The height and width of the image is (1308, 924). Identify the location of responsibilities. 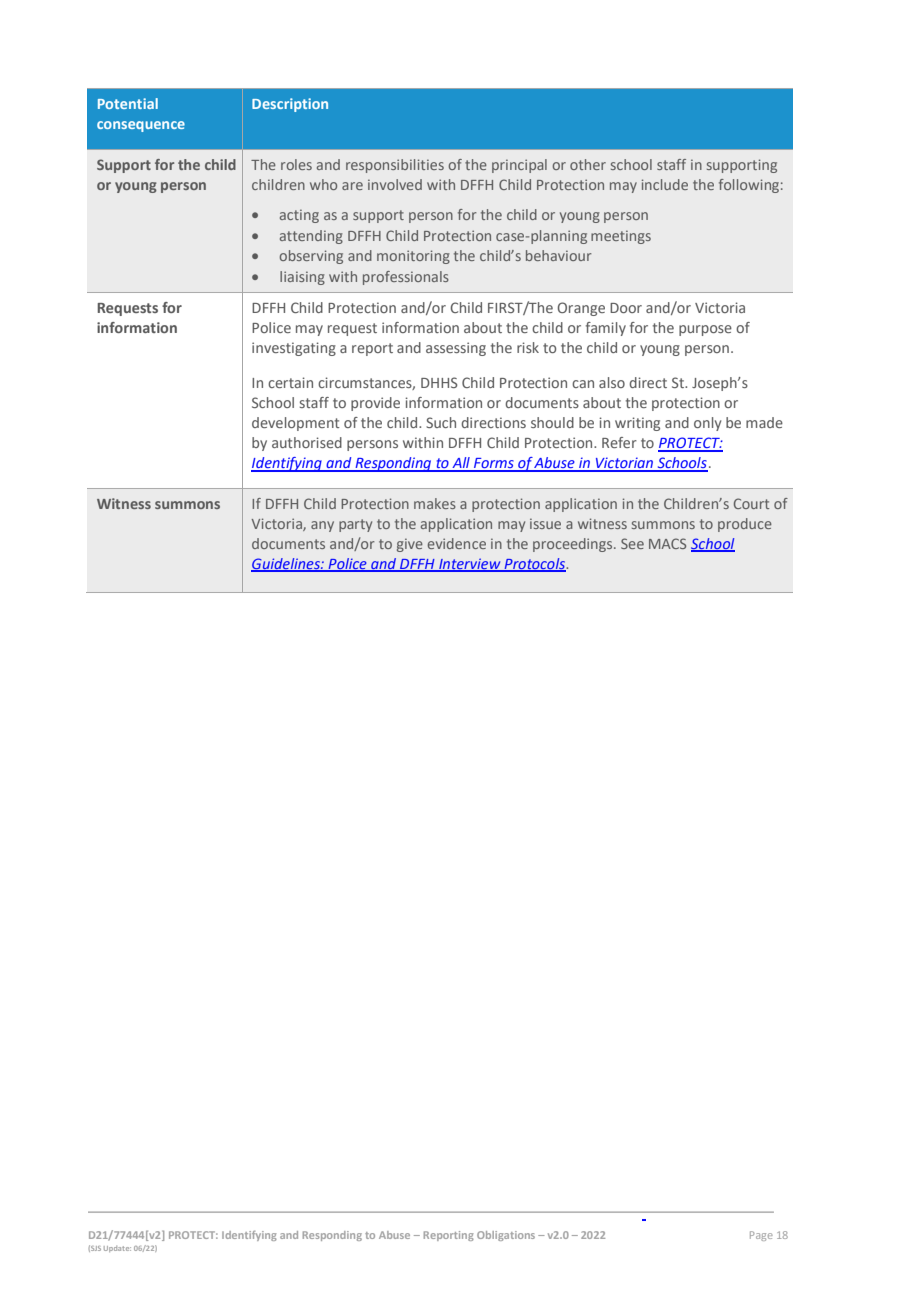
(395, 166).
